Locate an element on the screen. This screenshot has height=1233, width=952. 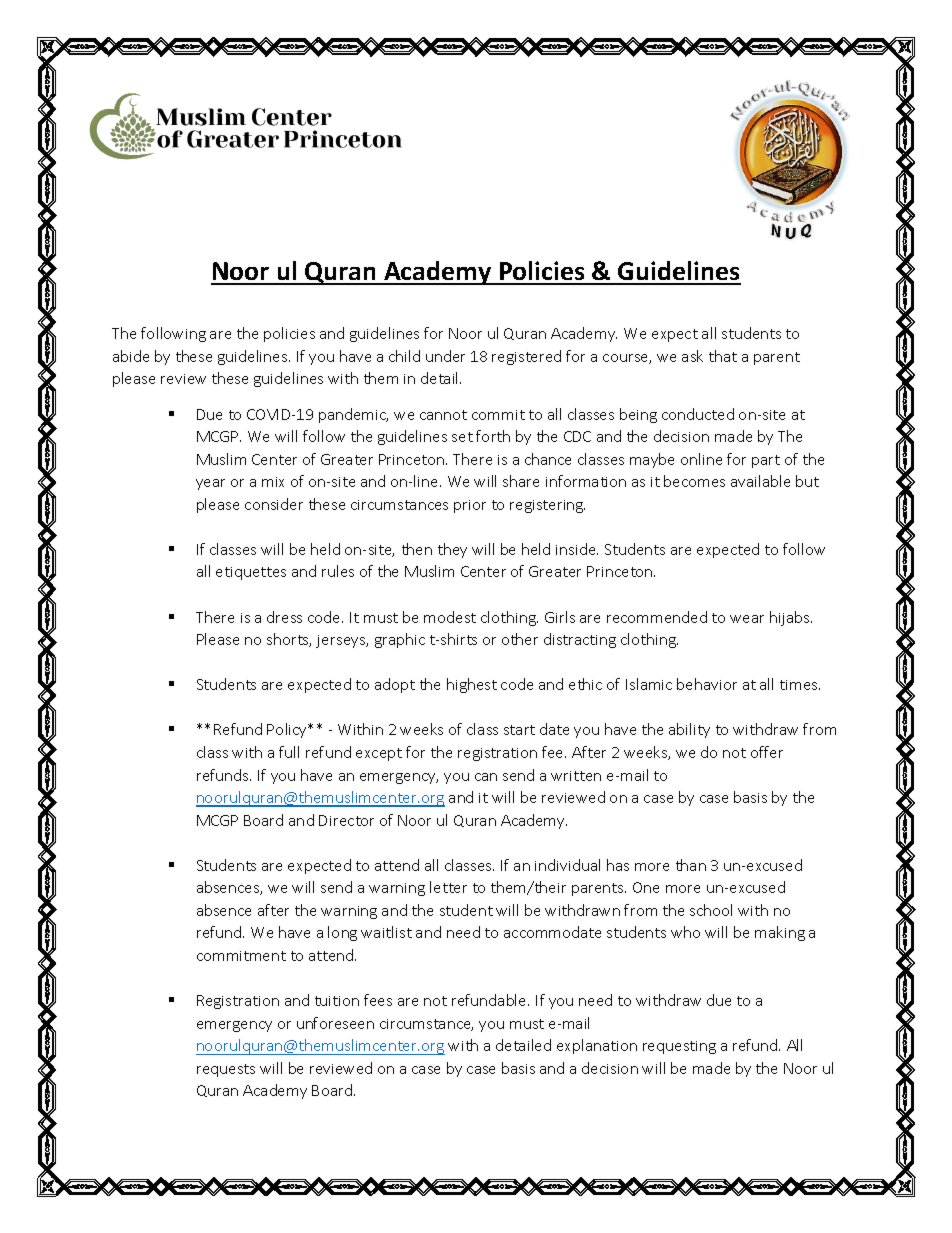
requesting is located at coordinates (679, 1047).
